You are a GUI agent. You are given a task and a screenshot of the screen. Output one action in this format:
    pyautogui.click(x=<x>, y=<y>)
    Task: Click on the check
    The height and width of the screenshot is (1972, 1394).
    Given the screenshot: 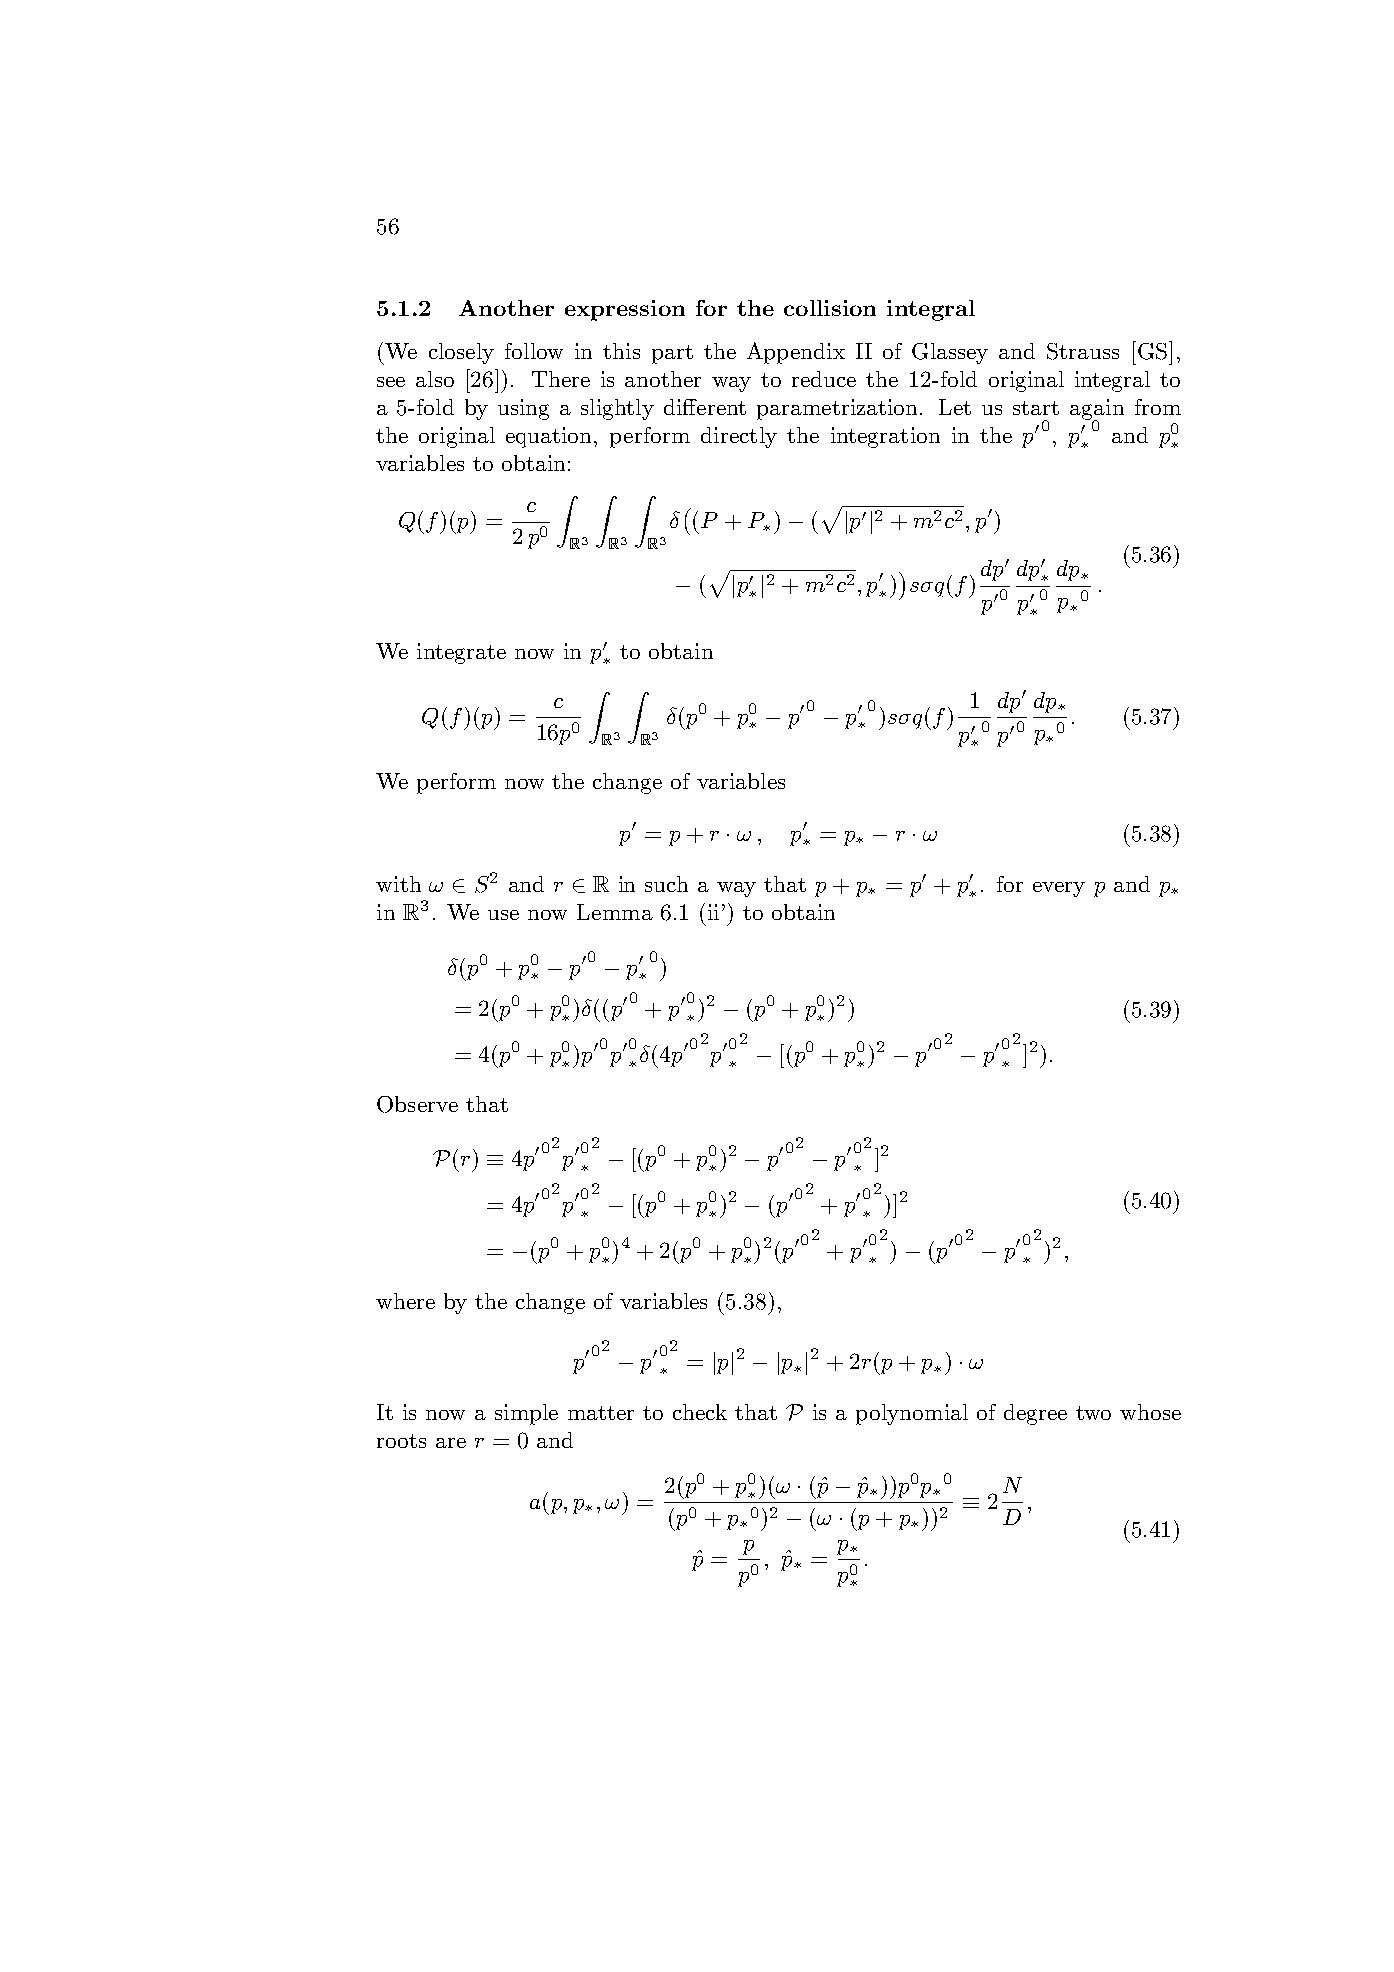 What is the action you would take?
    pyautogui.click(x=700, y=1412)
